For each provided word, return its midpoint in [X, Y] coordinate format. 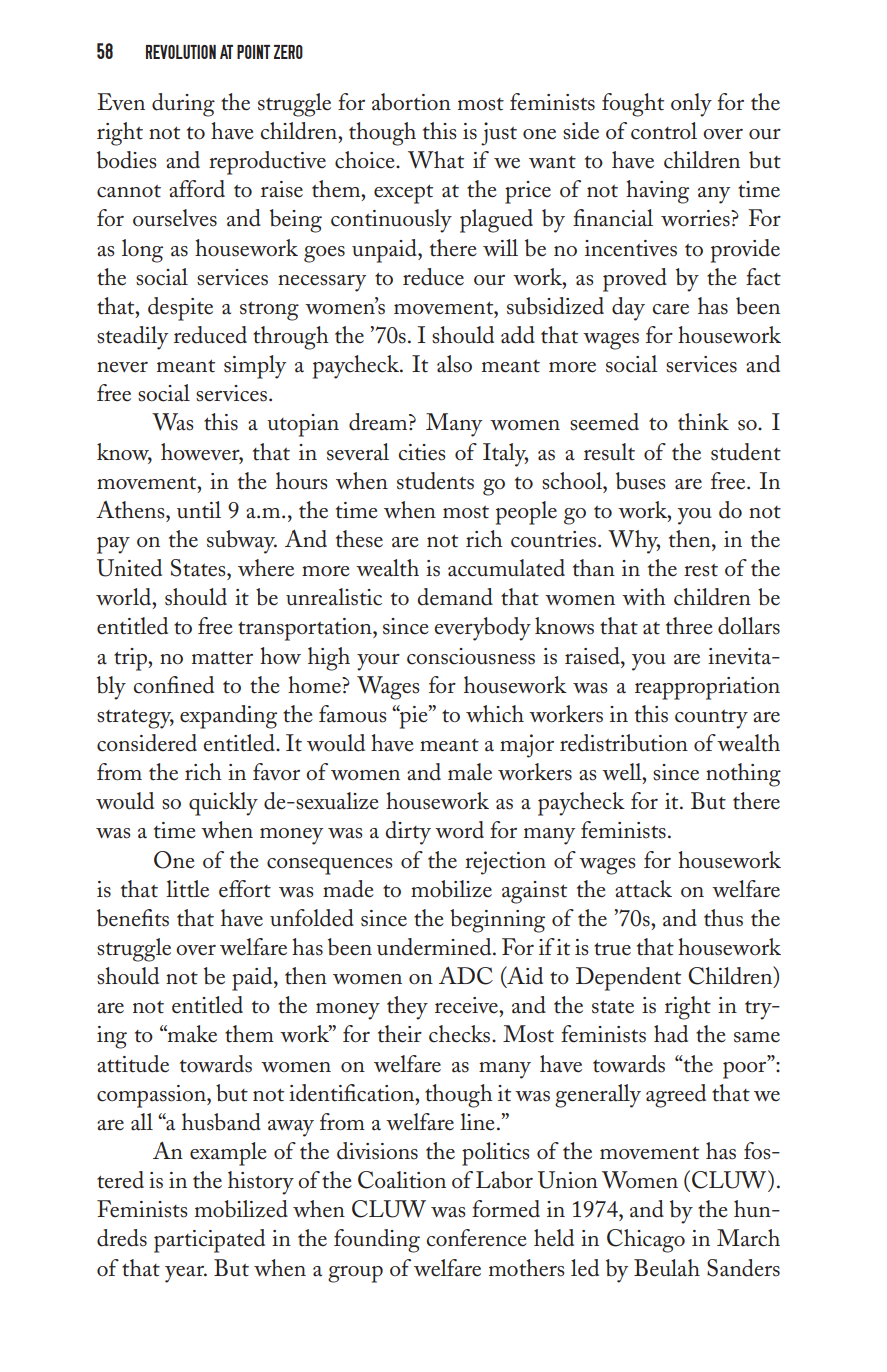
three [689, 626]
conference [477, 1238]
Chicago [646, 1241]
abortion [411, 102]
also [454, 364]
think [703, 422]
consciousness [471, 656]
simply [255, 367]
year [186, 1274]
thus [723, 918]
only [691, 105]
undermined [435, 947]
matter [222, 658]
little [187, 889]
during [183, 105]
